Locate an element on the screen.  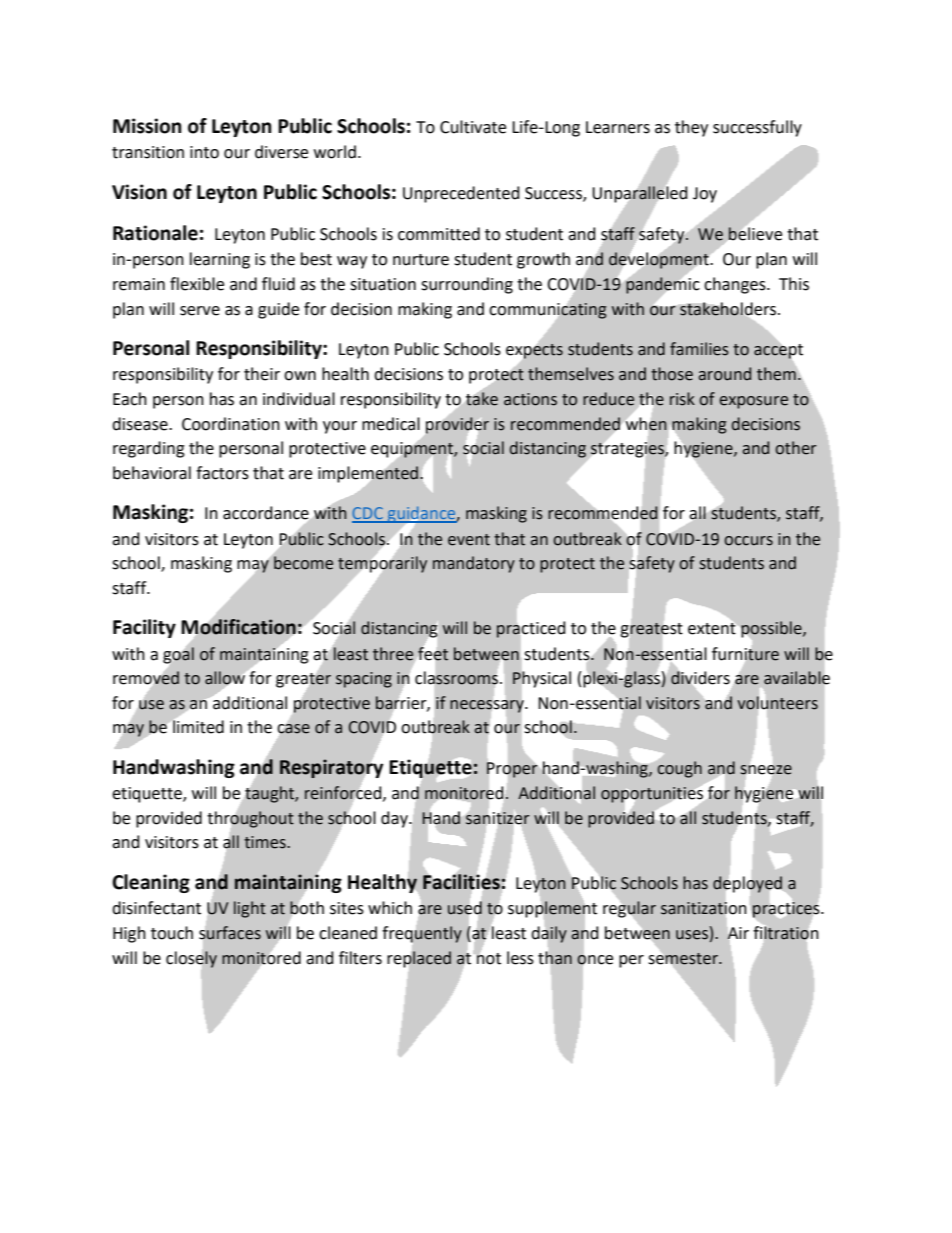
event is located at coordinates (469, 540).
